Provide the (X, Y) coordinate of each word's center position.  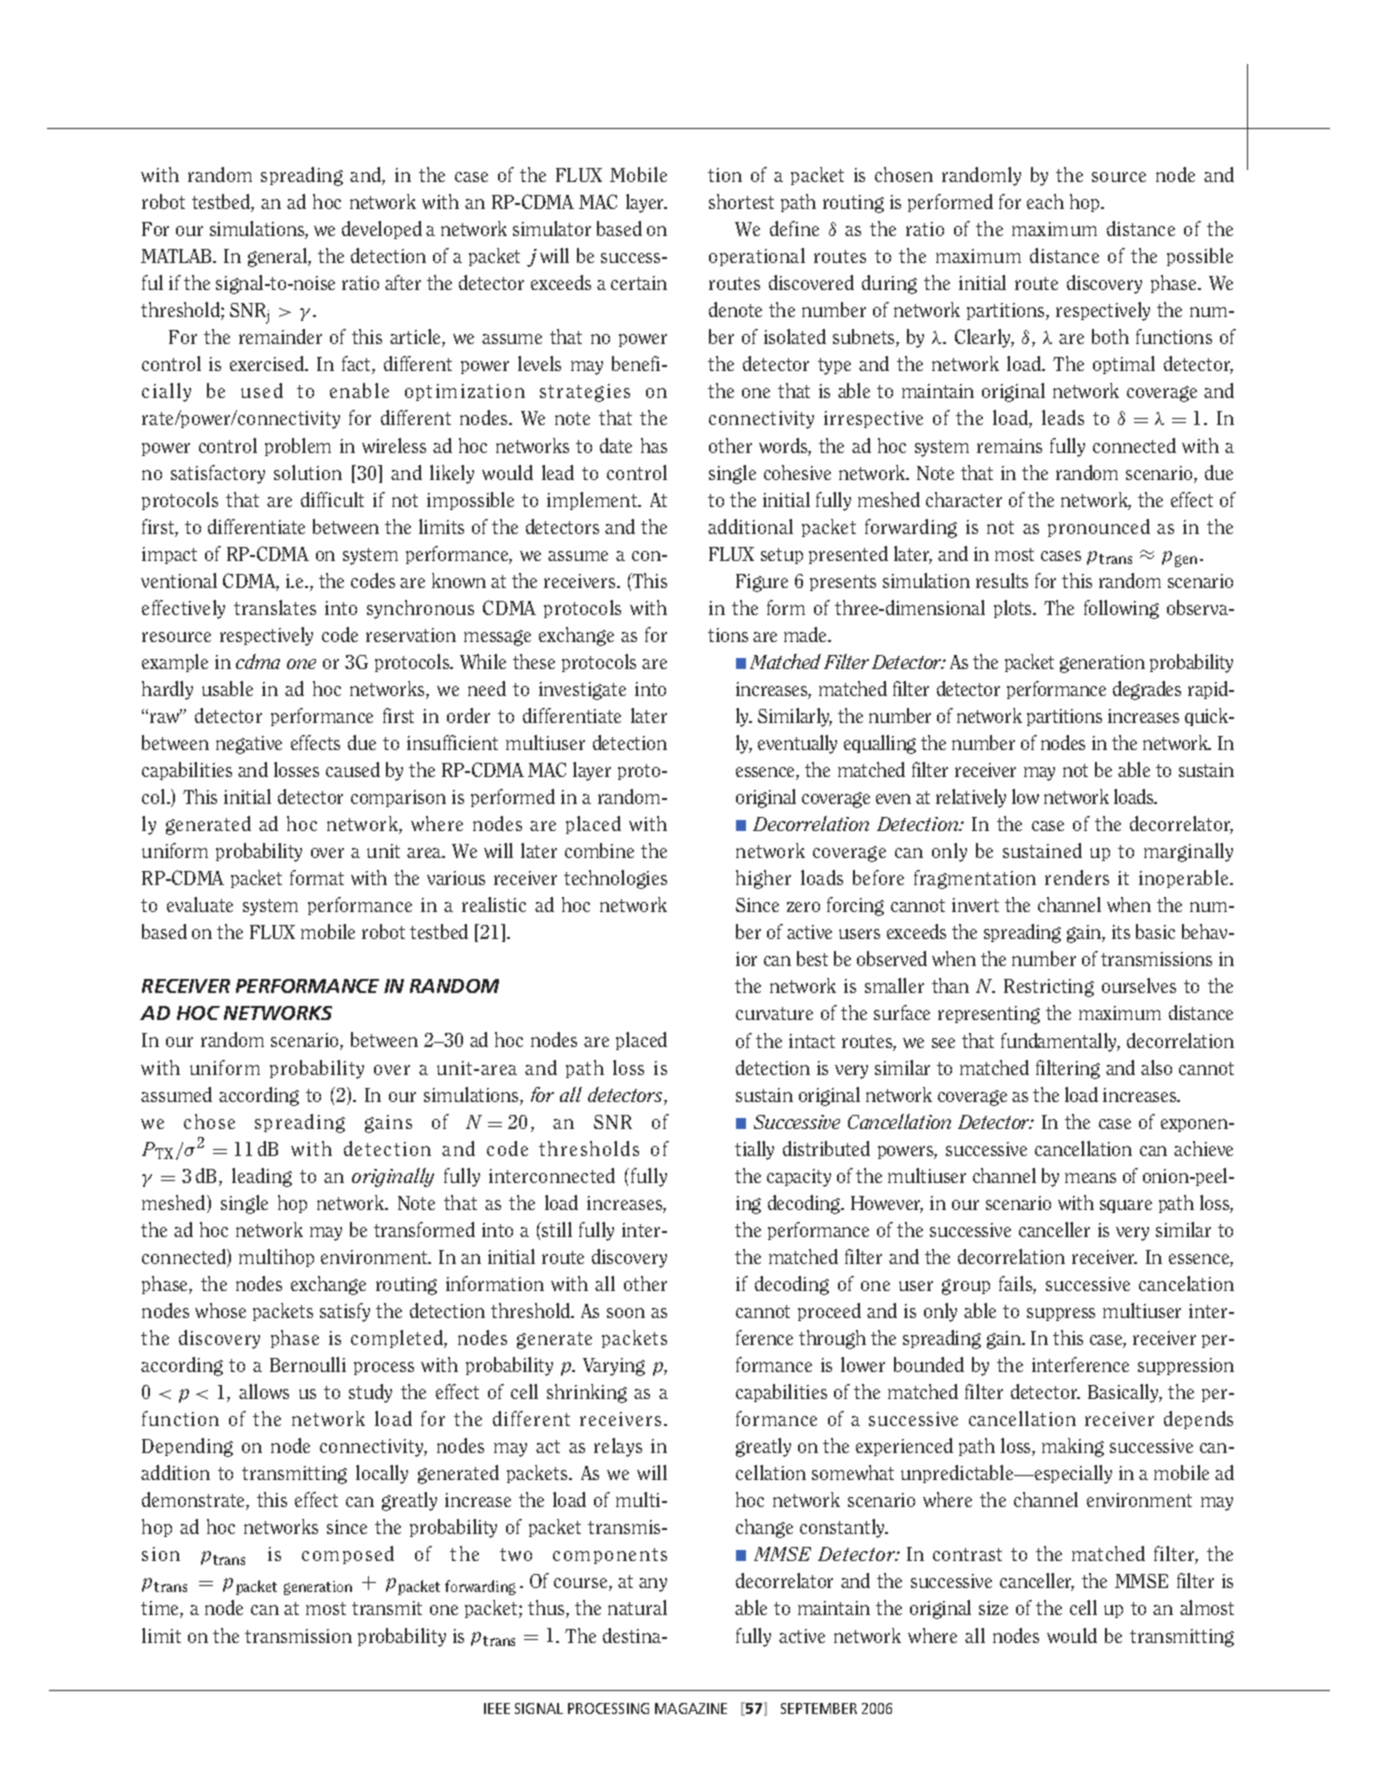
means (1090, 1178)
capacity (799, 1178)
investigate (582, 691)
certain (639, 283)
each (1045, 201)
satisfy (345, 1312)
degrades (1147, 690)
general (278, 257)
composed (348, 1555)
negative (249, 745)
